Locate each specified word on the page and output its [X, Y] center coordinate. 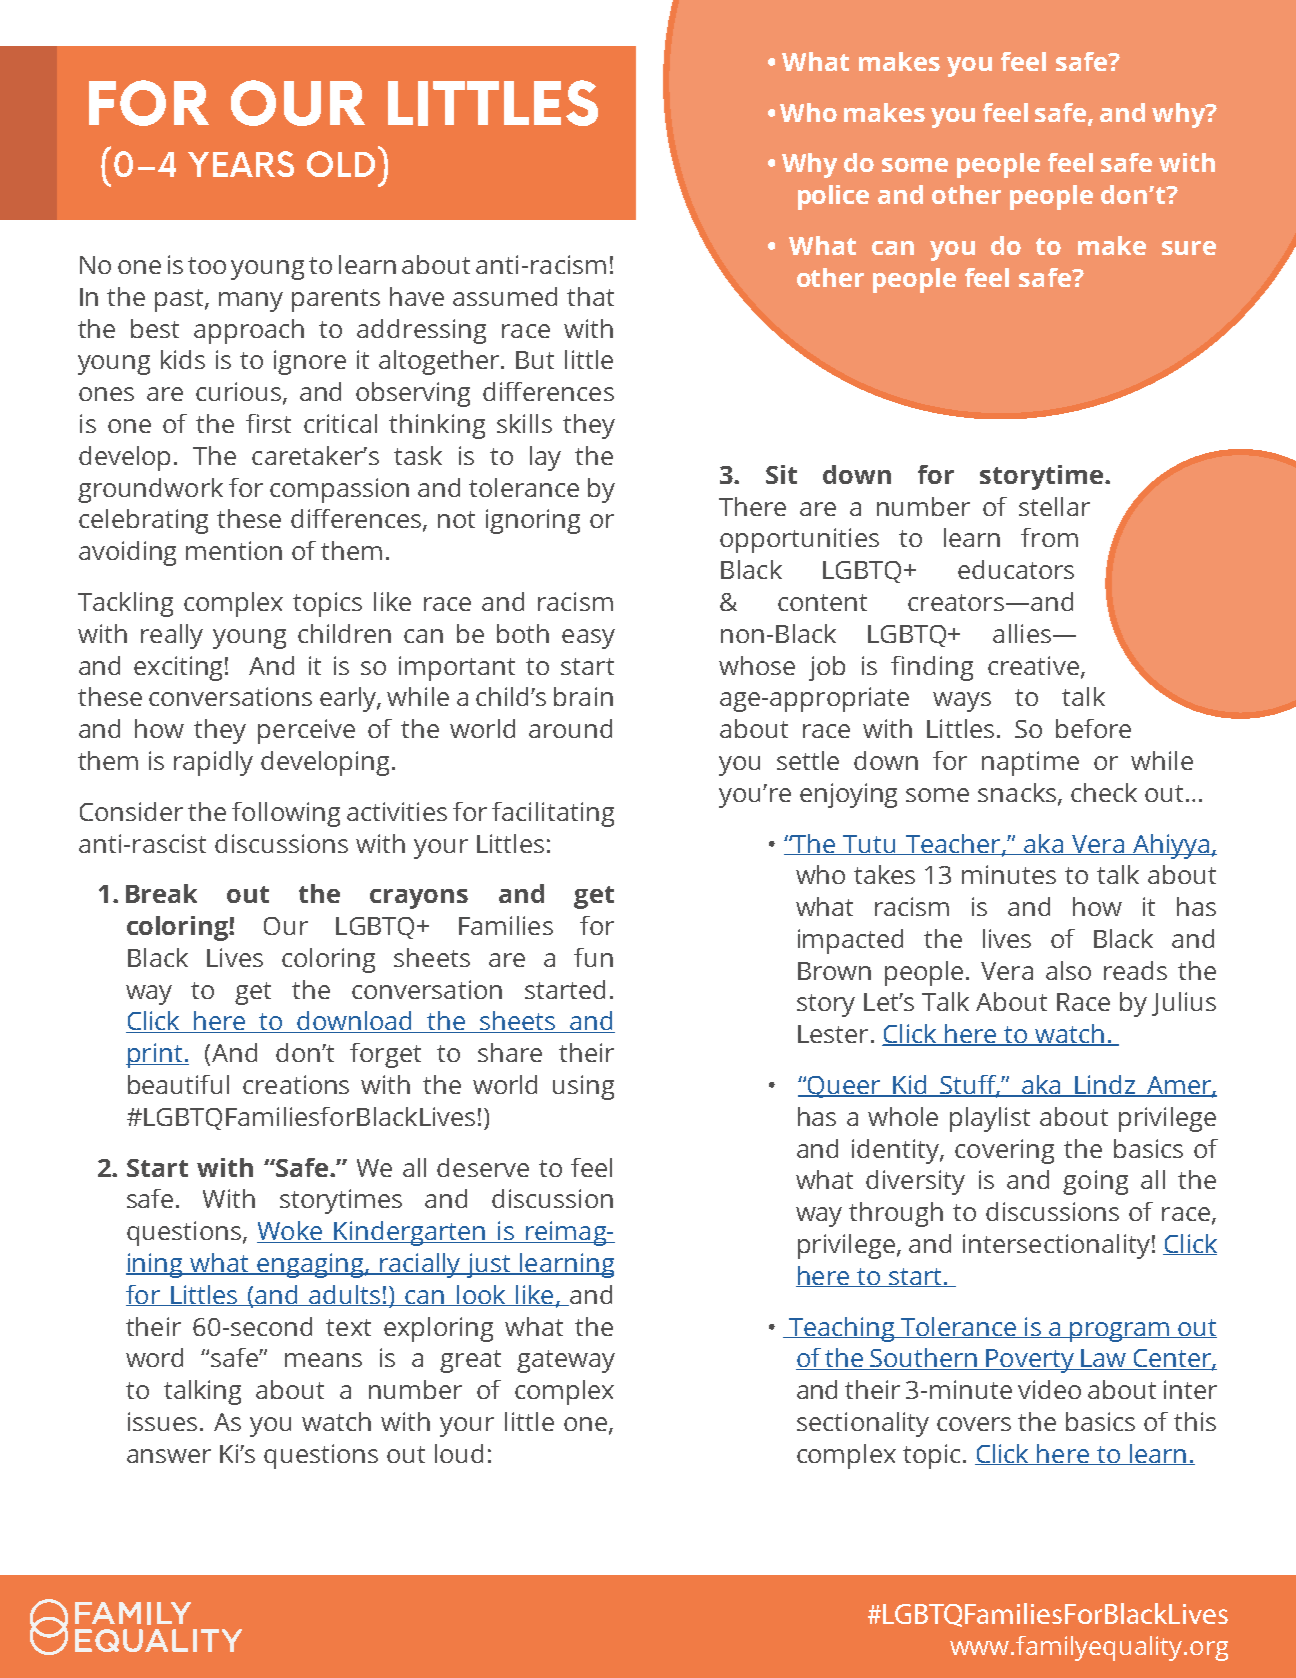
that [590, 296]
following [286, 814]
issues [162, 1421]
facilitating [553, 814]
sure [1189, 248]
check [1104, 792]
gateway [566, 1361]
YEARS [241, 164]
